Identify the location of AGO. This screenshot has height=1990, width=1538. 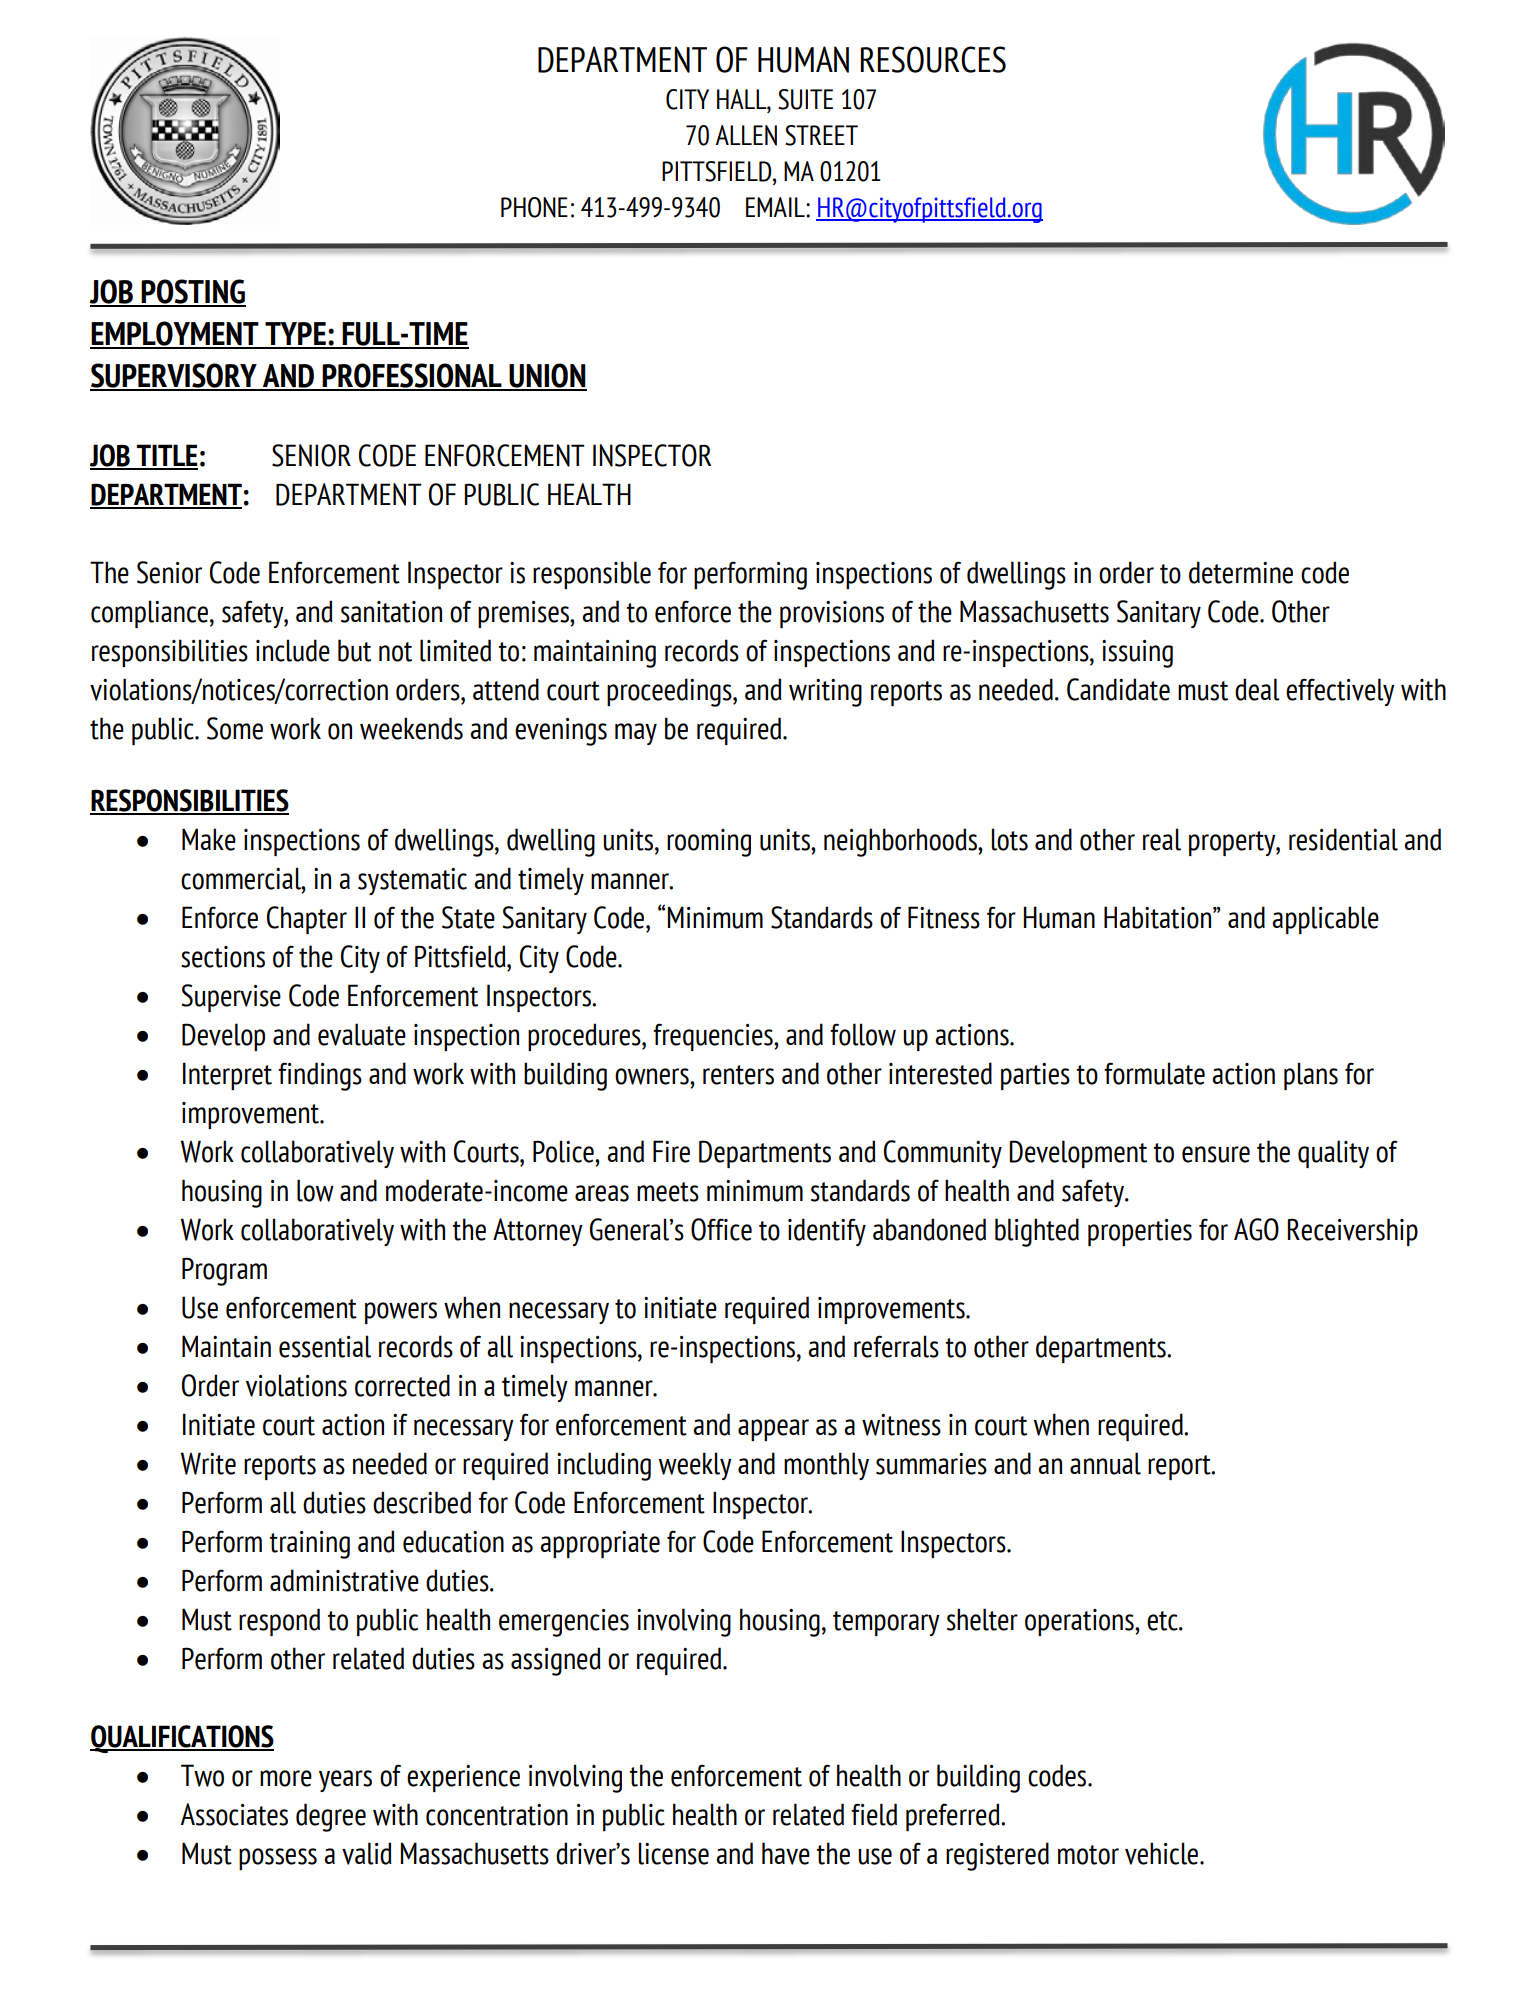
(1256, 1229).
